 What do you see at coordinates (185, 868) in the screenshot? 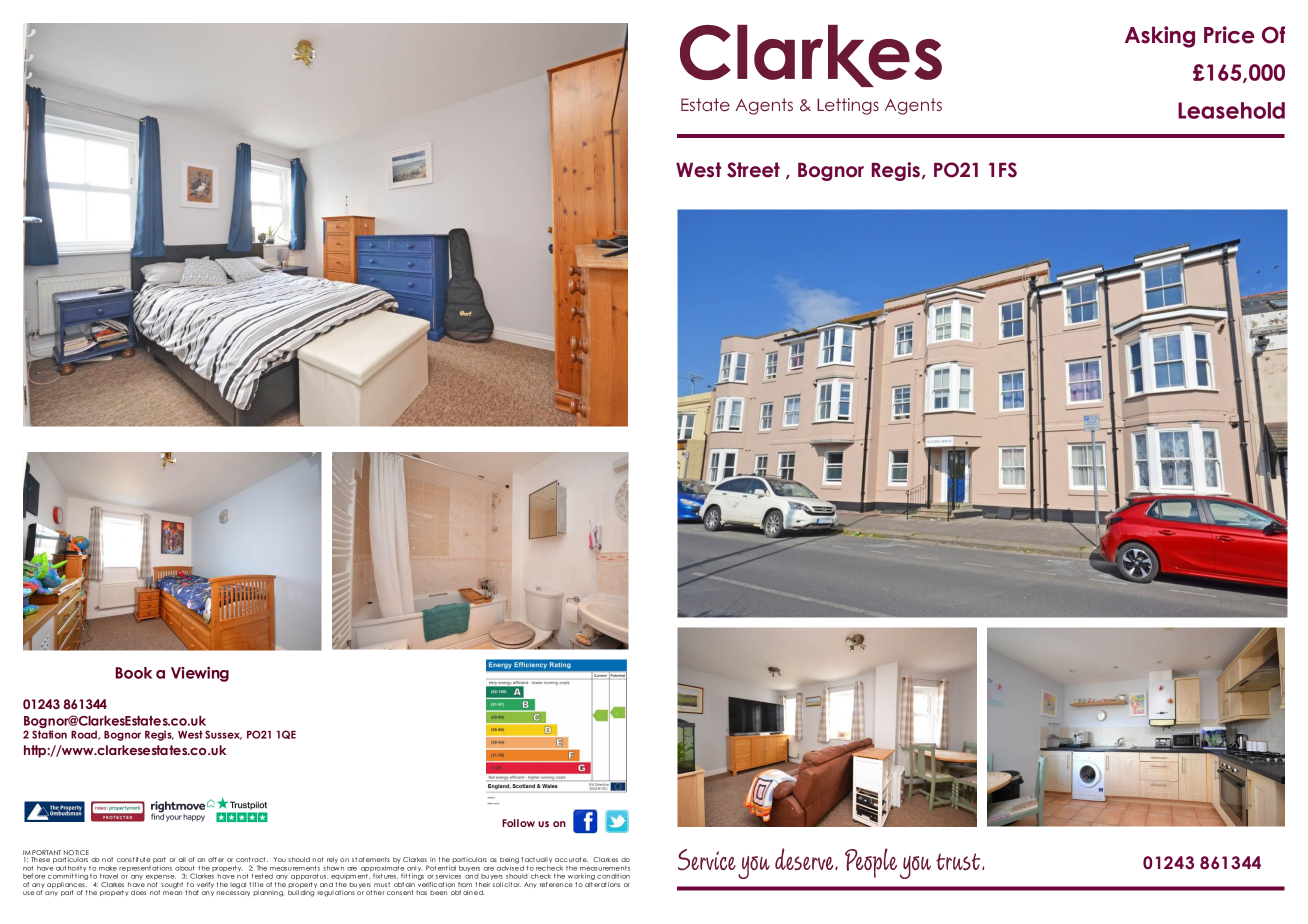
I see `about` at bounding box center [185, 868].
